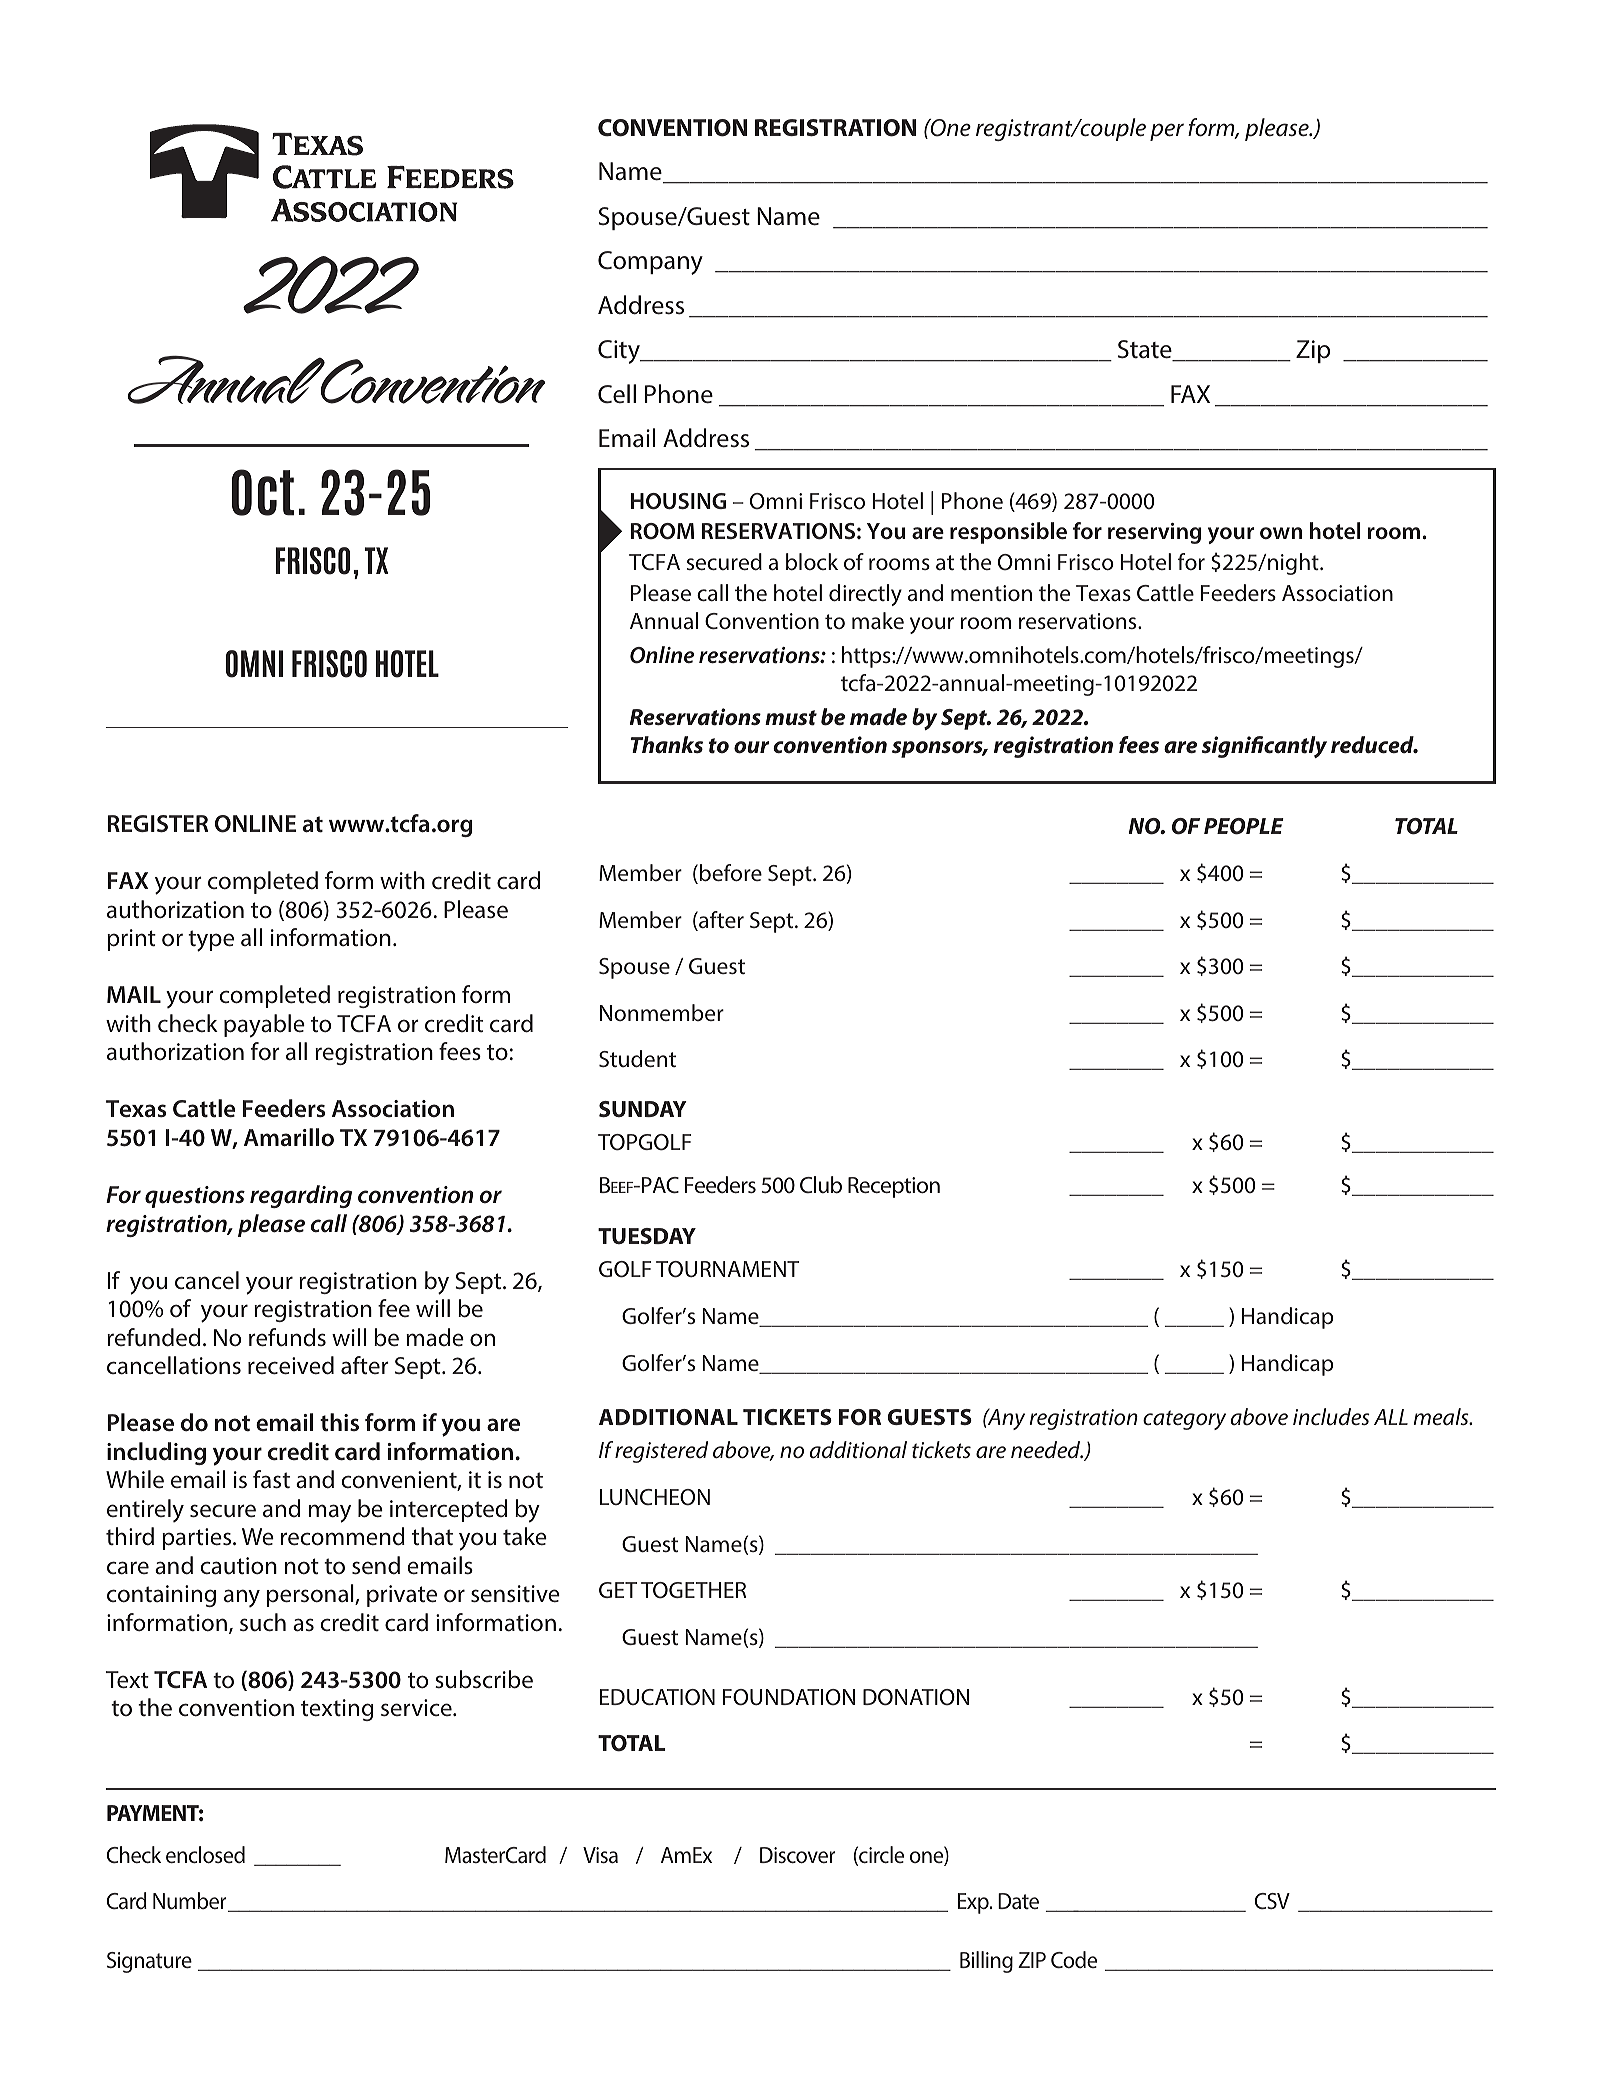 The image size is (1602, 2073). Describe the element at coordinates (655, 1497) in the screenshot. I see `LUNCHEON` at that location.
